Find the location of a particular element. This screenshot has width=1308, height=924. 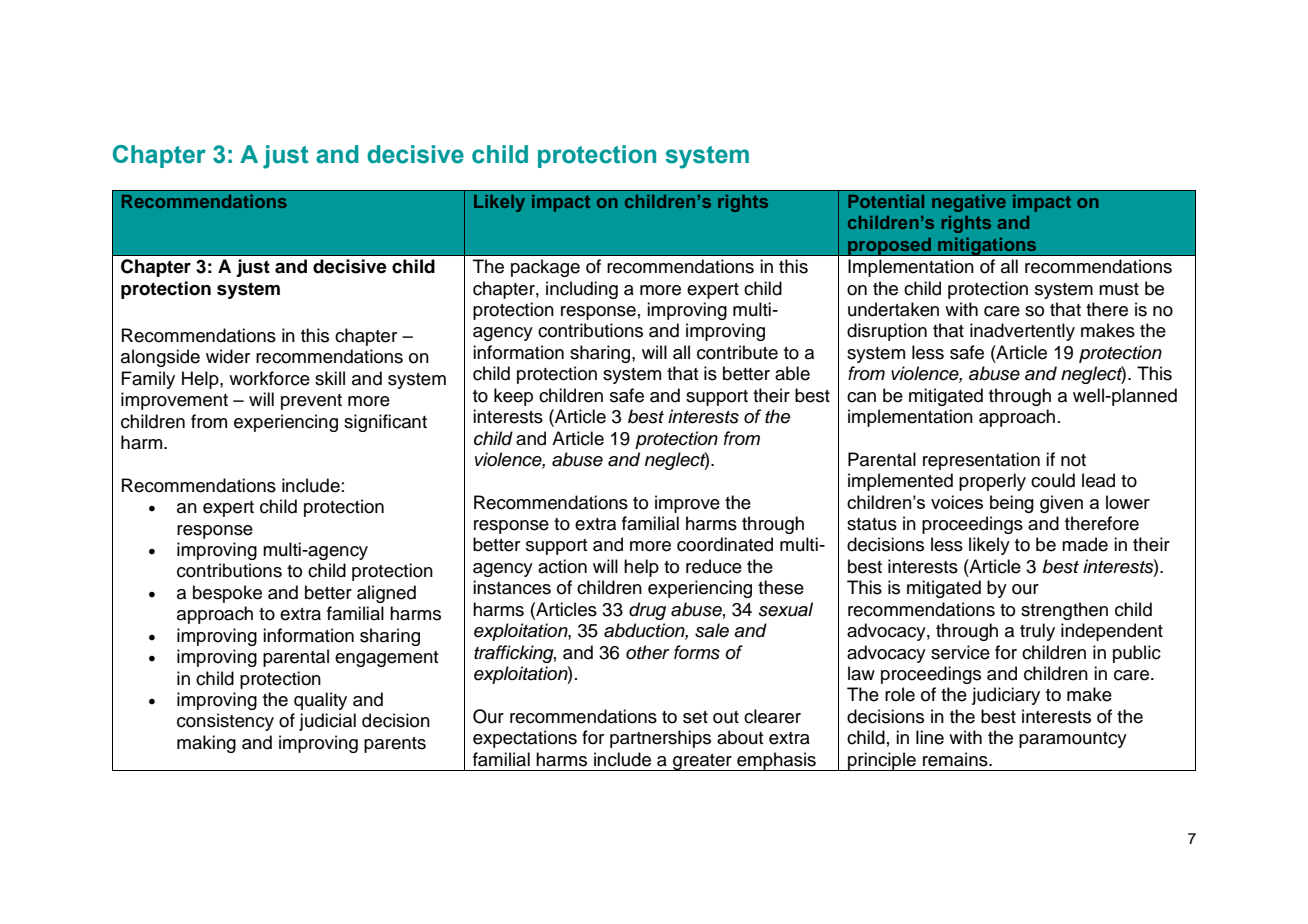

coordinated is located at coordinates (725, 544).
